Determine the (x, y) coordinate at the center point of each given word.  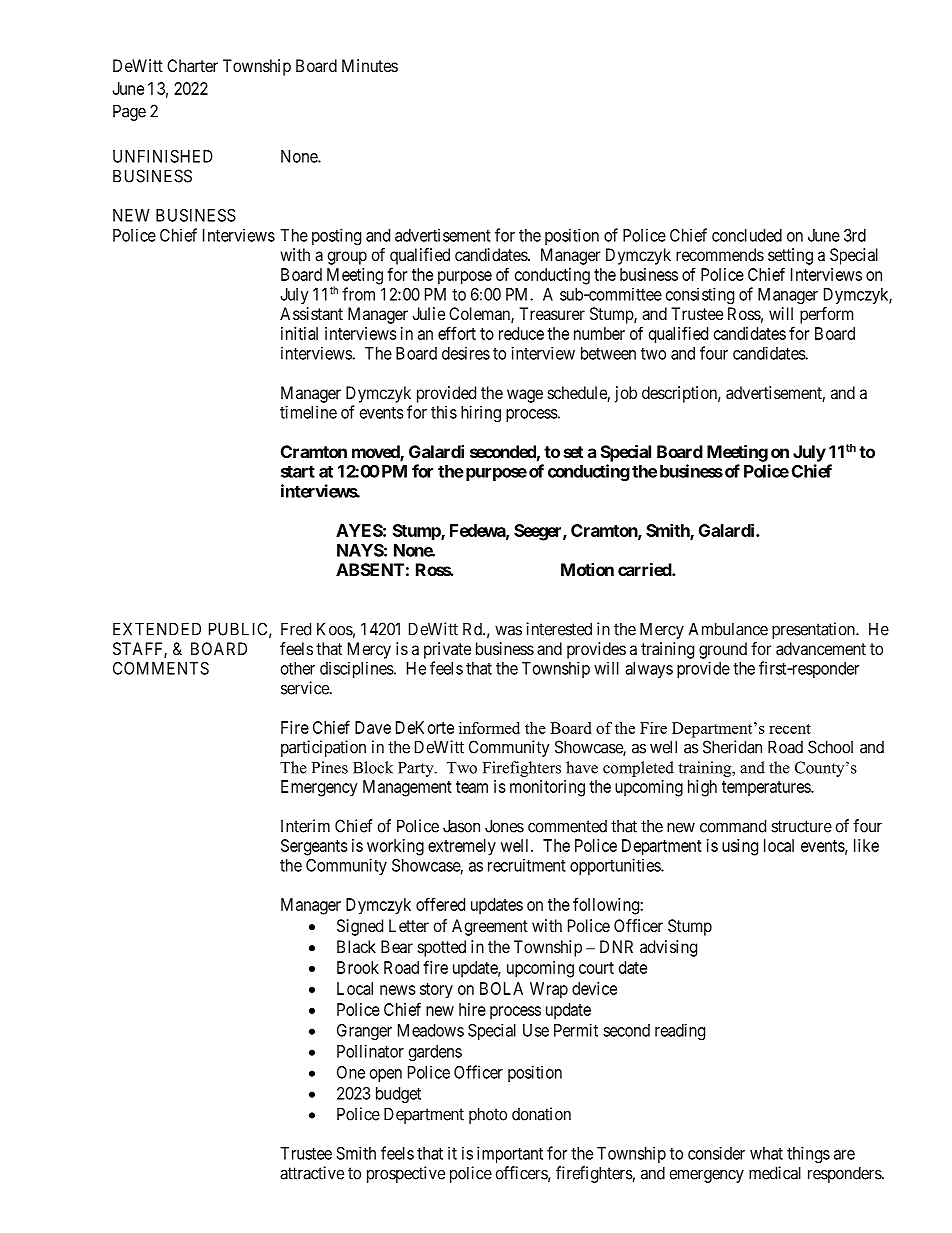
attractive (312, 1173)
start (298, 472)
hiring (481, 413)
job (626, 394)
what (766, 1153)
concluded (747, 235)
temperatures (767, 789)
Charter (192, 65)
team (472, 787)
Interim (305, 826)
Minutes (370, 65)
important (510, 1154)
